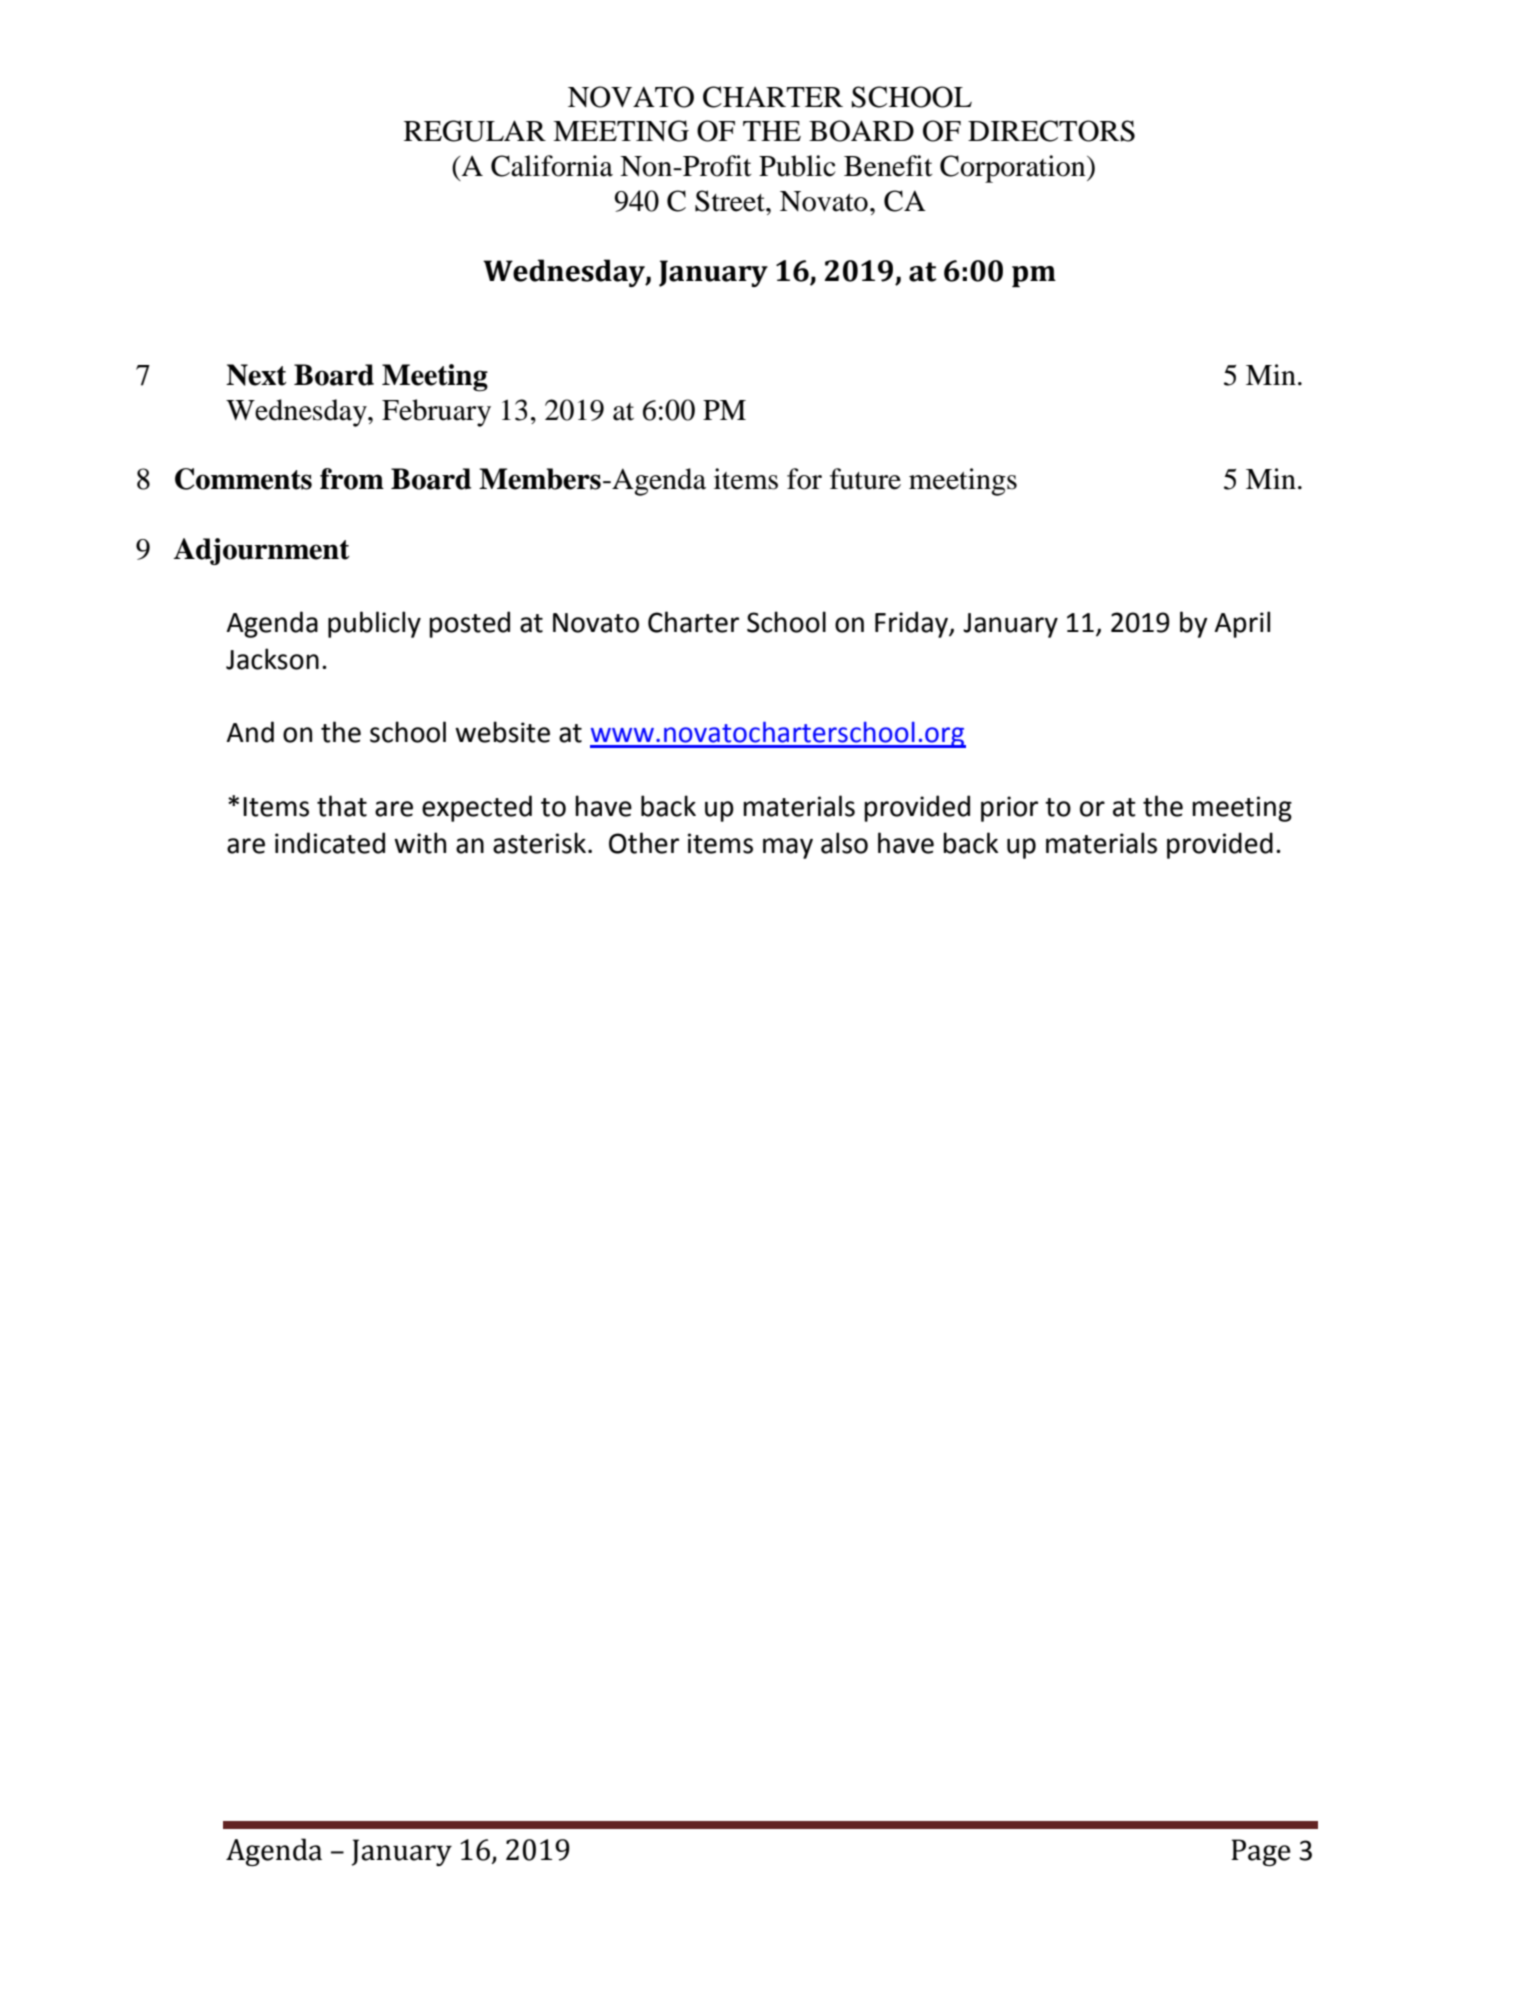 The width and height of the document is (1540, 1993). I want to click on REGULAR, so click(475, 131).
